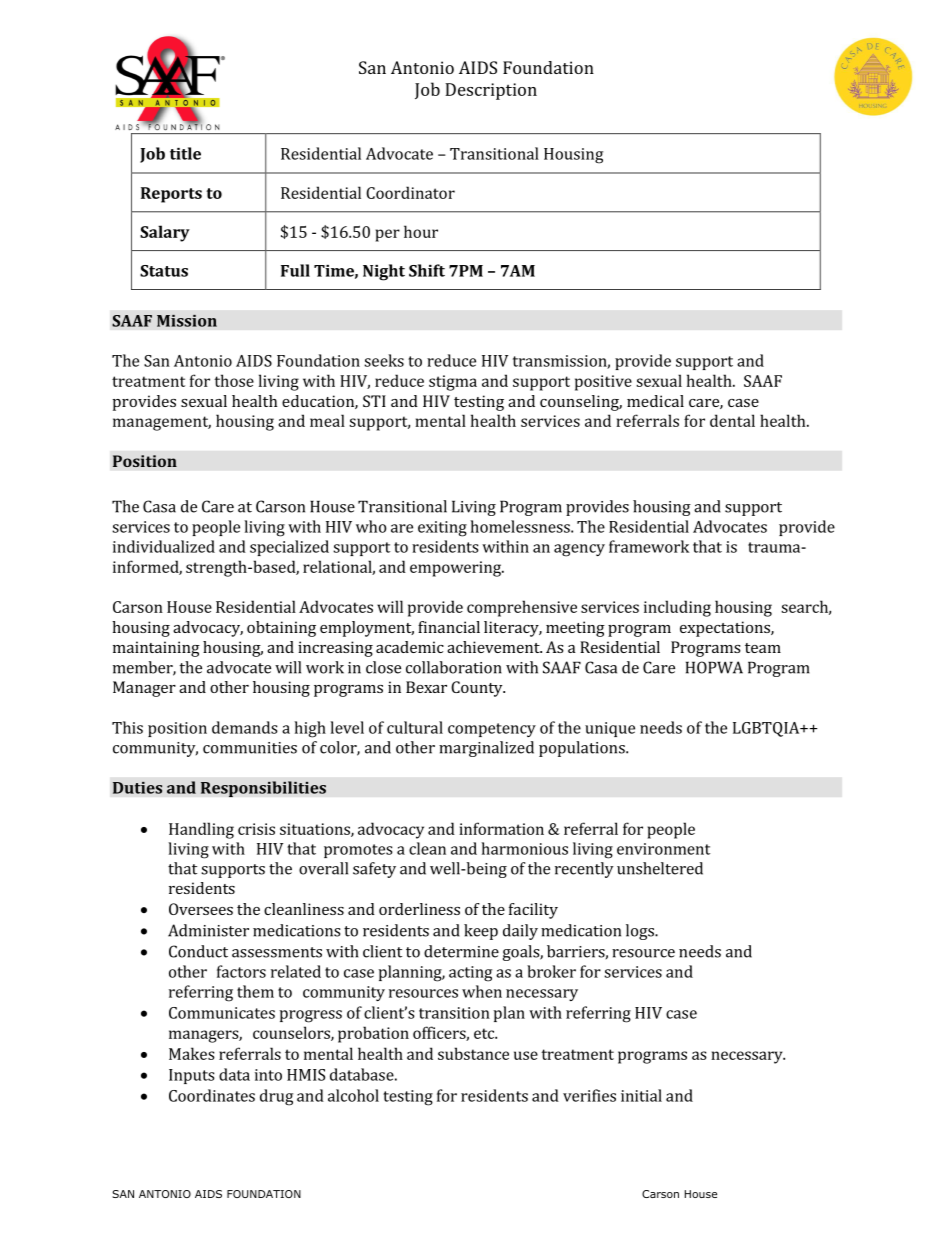 Image resolution: width=952 pixels, height=1233 pixels. Describe the element at coordinates (491, 91) in the image. I see `Description` at that location.
